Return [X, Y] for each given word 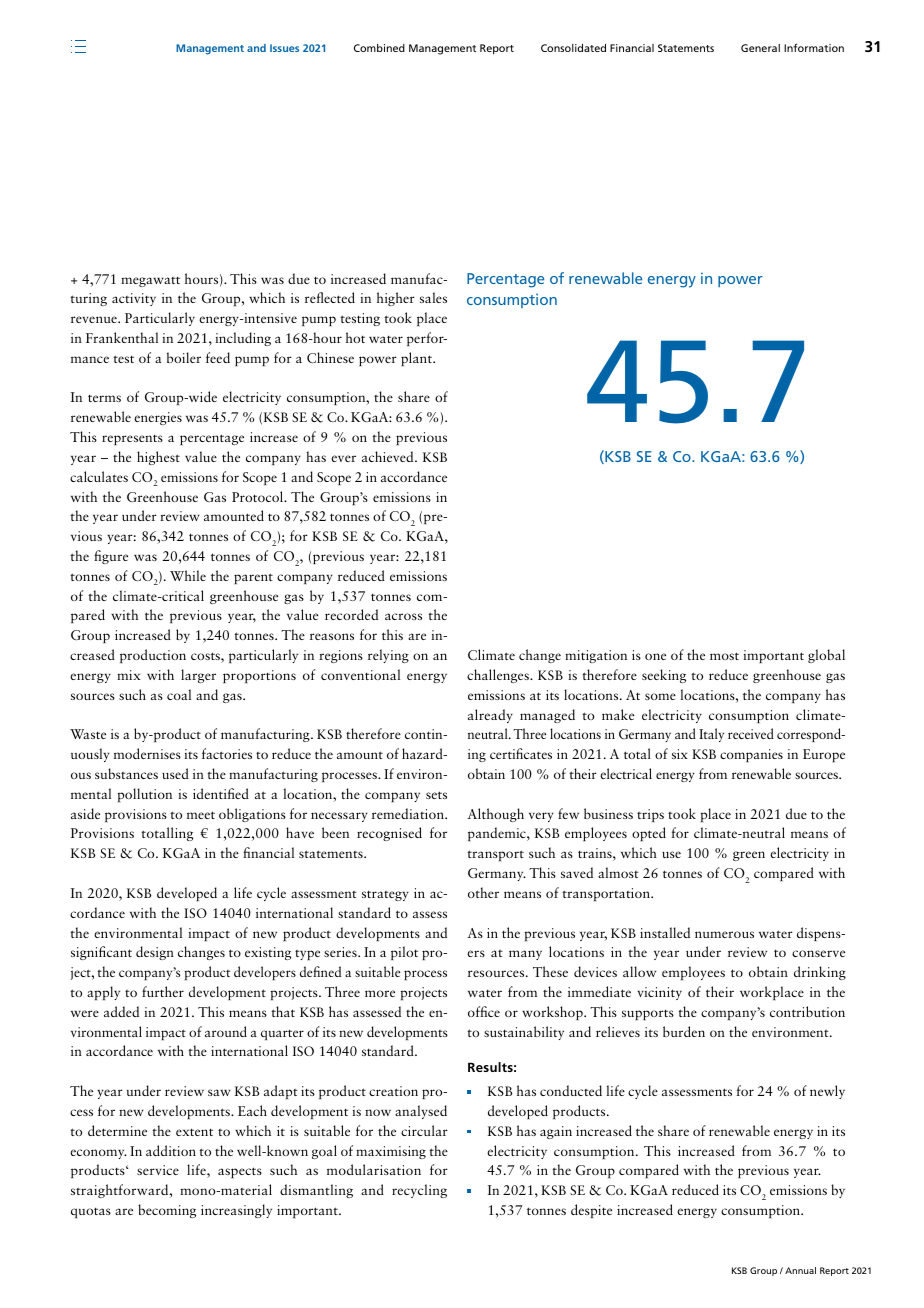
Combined [379, 48]
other [483, 892]
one [655, 656]
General [760, 48]
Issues [284, 48]
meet [201, 815]
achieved [389, 456]
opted [649, 834]
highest [158, 458]
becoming [167, 1211]
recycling [419, 1191]
